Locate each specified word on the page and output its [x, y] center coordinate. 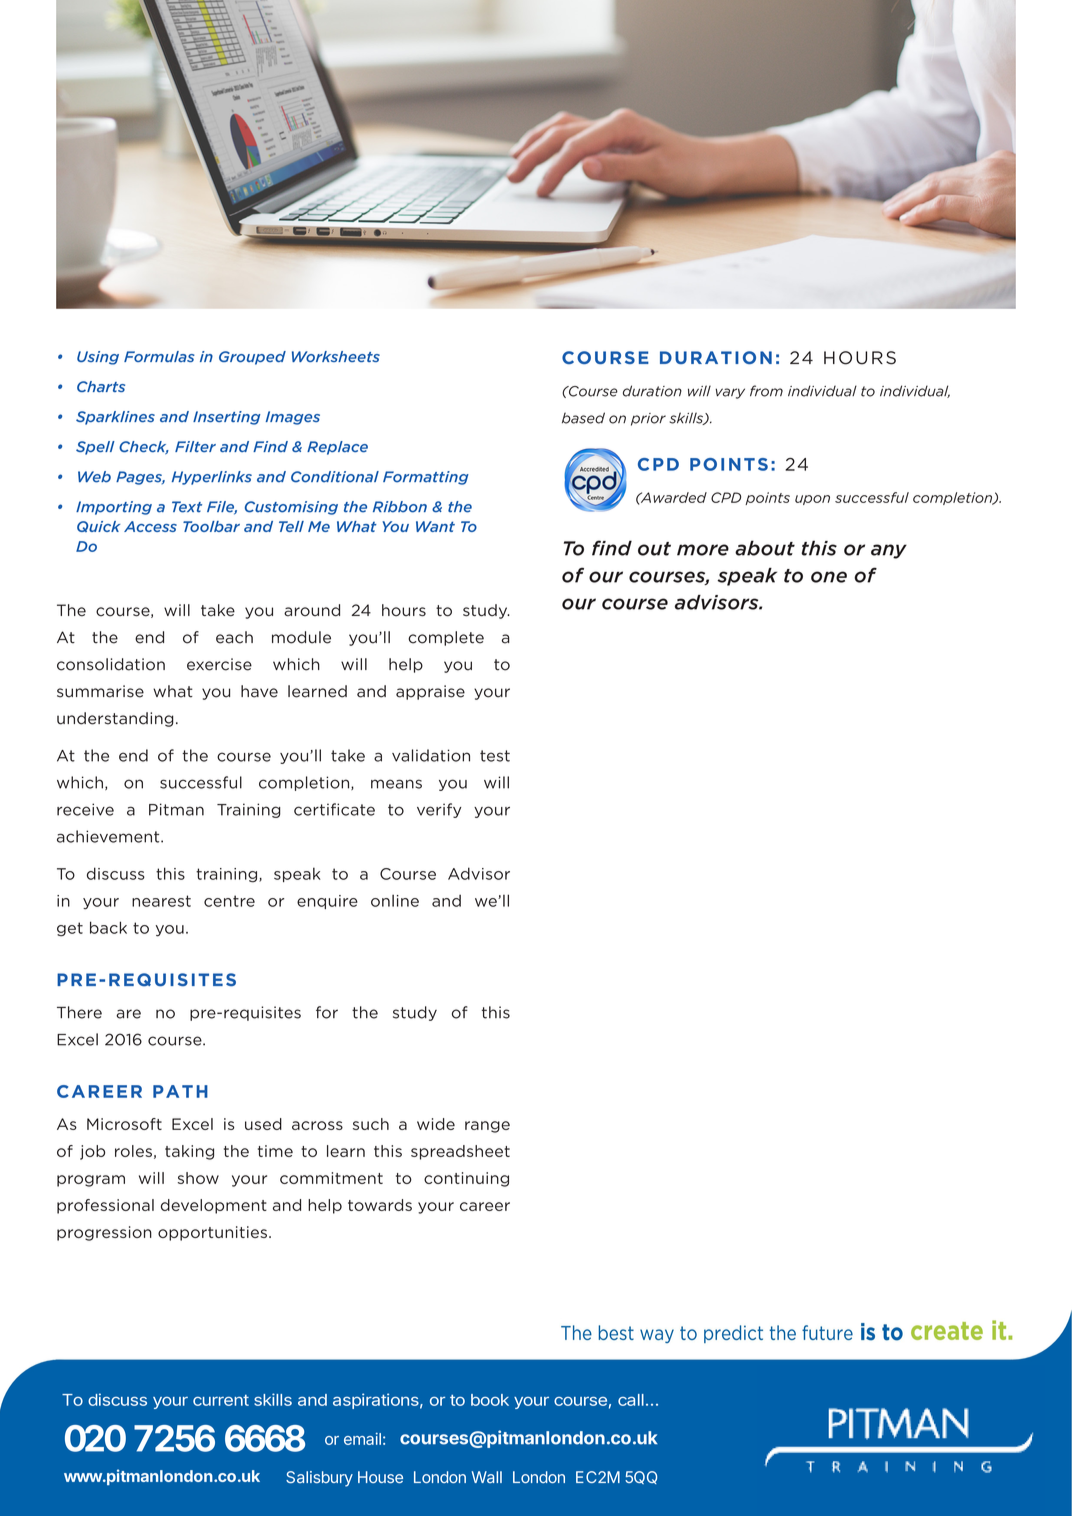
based [583, 418]
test [495, 756]
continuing [466, 1179]
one [829, 577]
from [766, 391]
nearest [161, 901]
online [395, 900]
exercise [219, 664]
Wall [487, 1477]
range [487, 1127]
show [198, 1178]
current [221, 1400]
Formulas [159, 356]
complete [446, 638]
